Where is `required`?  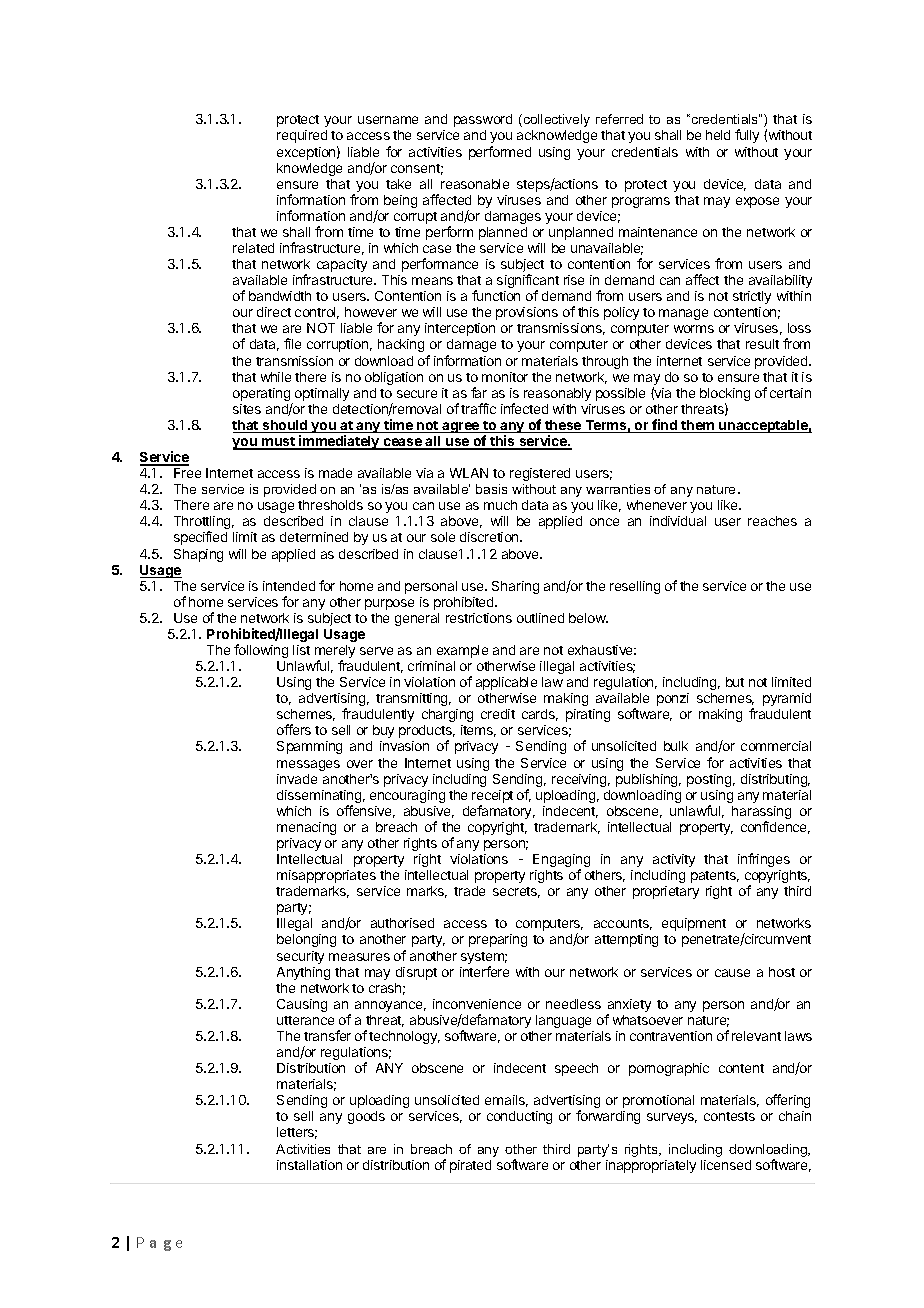
required is located at coordinates (302, 136).
